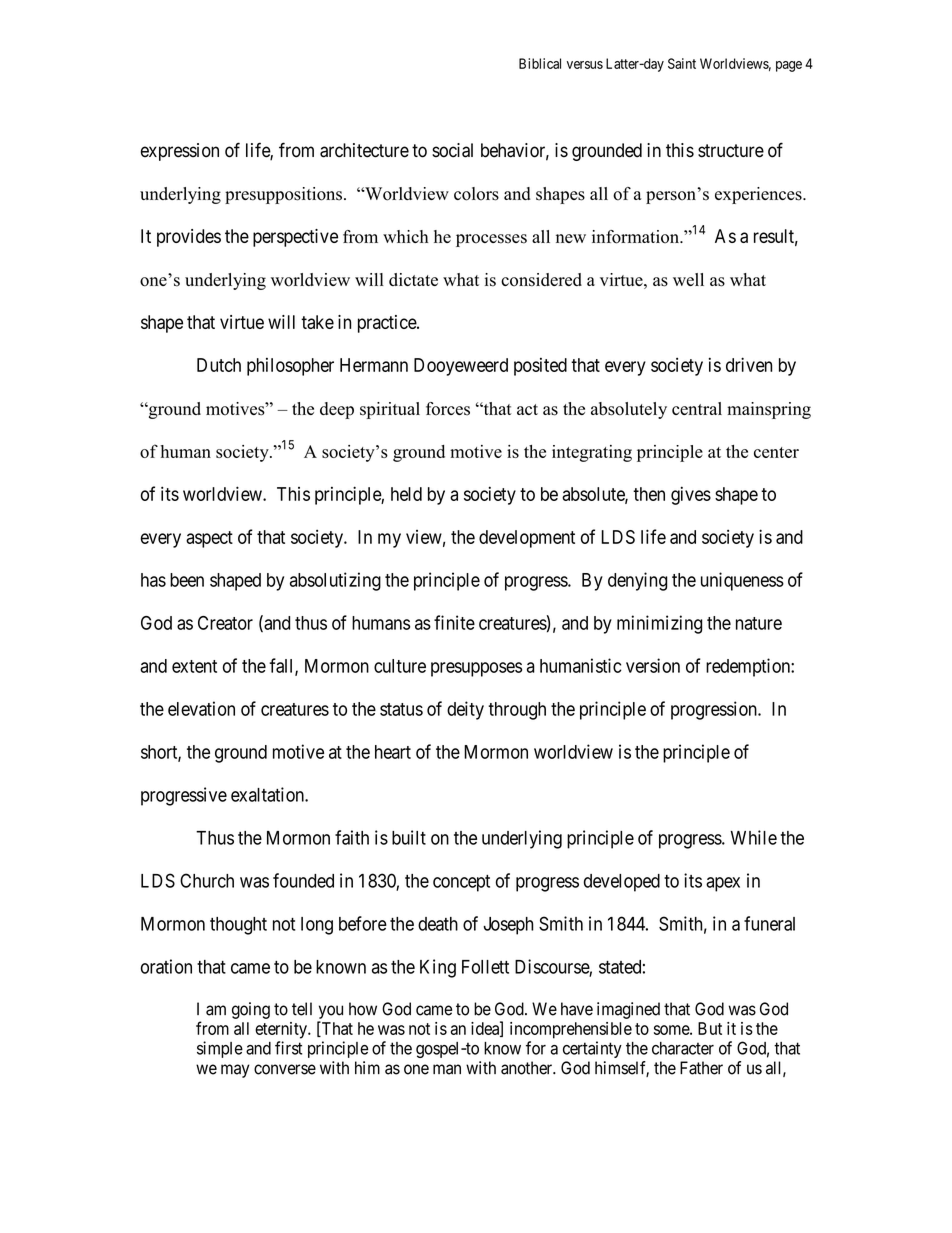 The width and height of the screenshot is (952, 1233). Describe the element at coordinates (209, 539) in the screenshot. I see `aspect` at that location.
